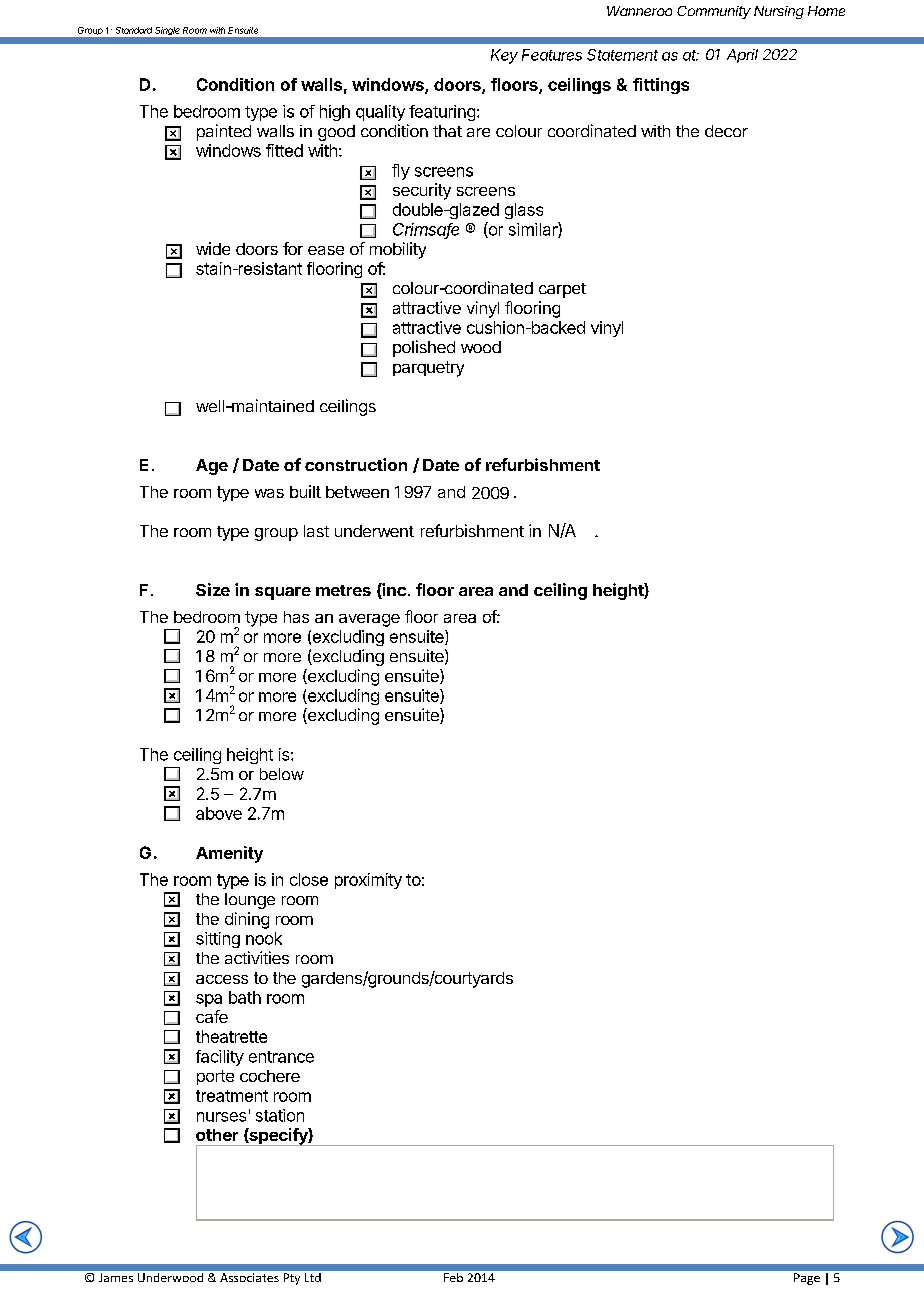 This page has width=924, height=1308. Describe the element at coordinates (282, 774) in the page. I see `below` at that location.
